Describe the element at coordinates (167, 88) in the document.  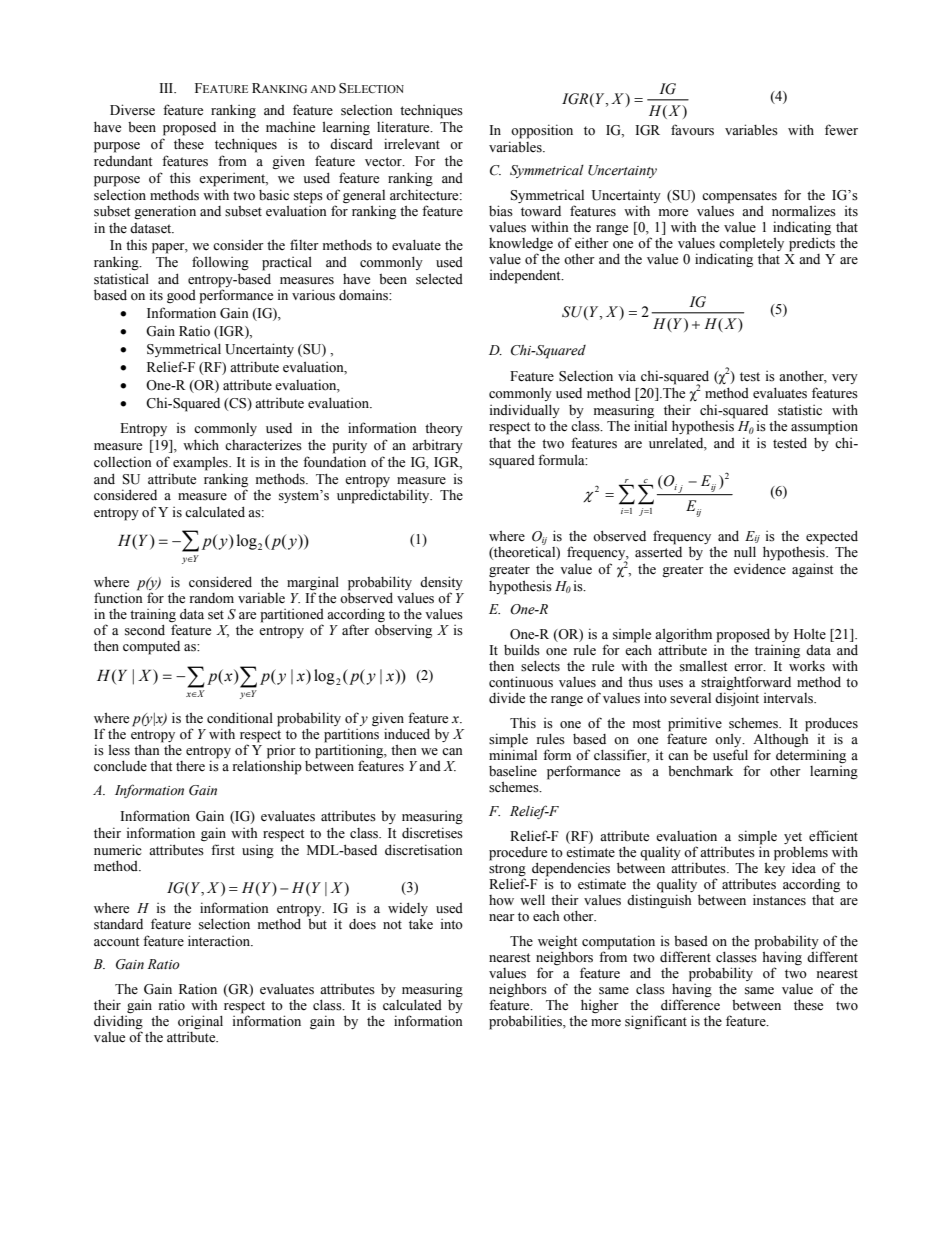
I see `III` at that location.
